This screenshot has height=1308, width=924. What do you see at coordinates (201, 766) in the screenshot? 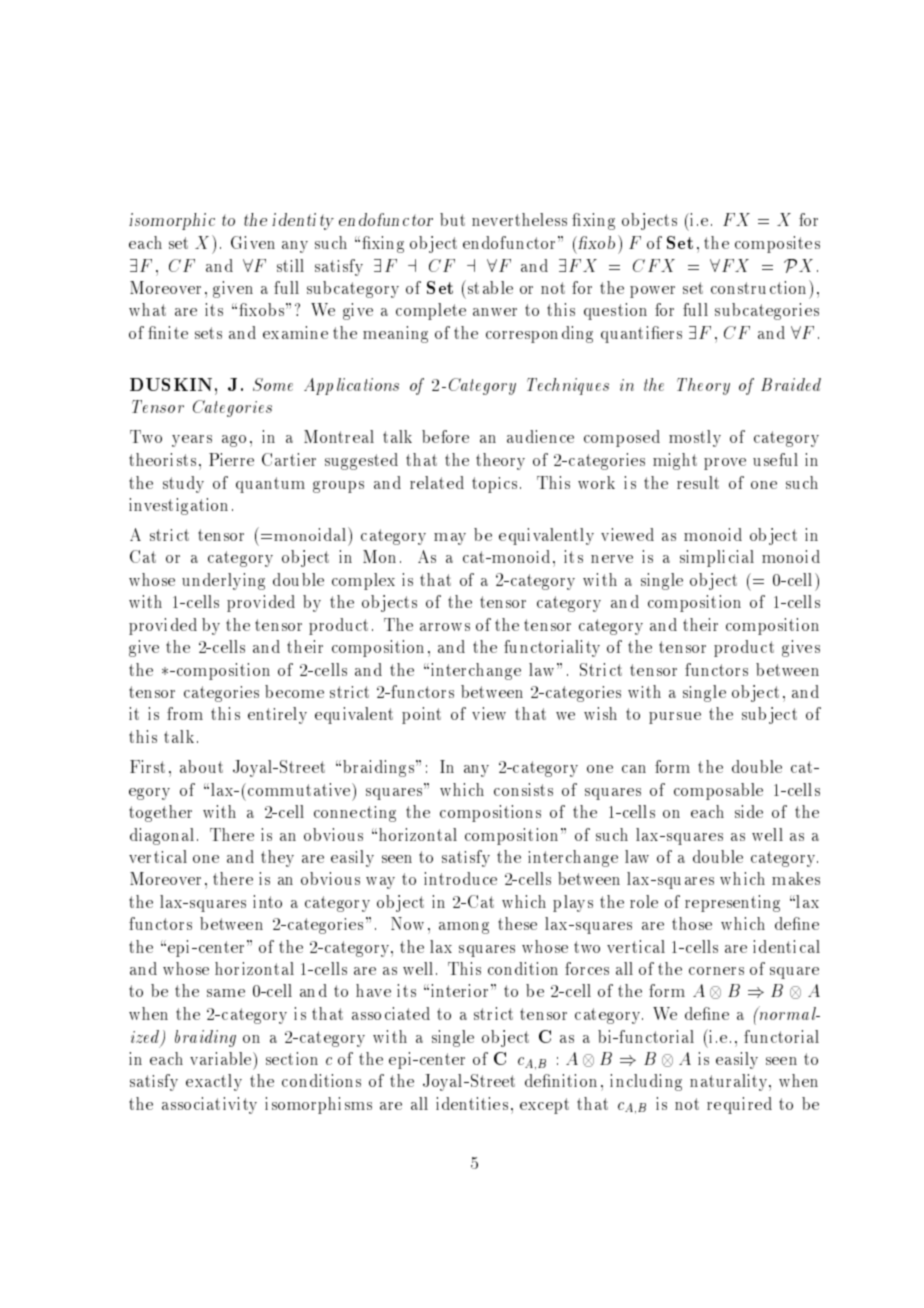
I see `about` at bounding box center [201, 766].
